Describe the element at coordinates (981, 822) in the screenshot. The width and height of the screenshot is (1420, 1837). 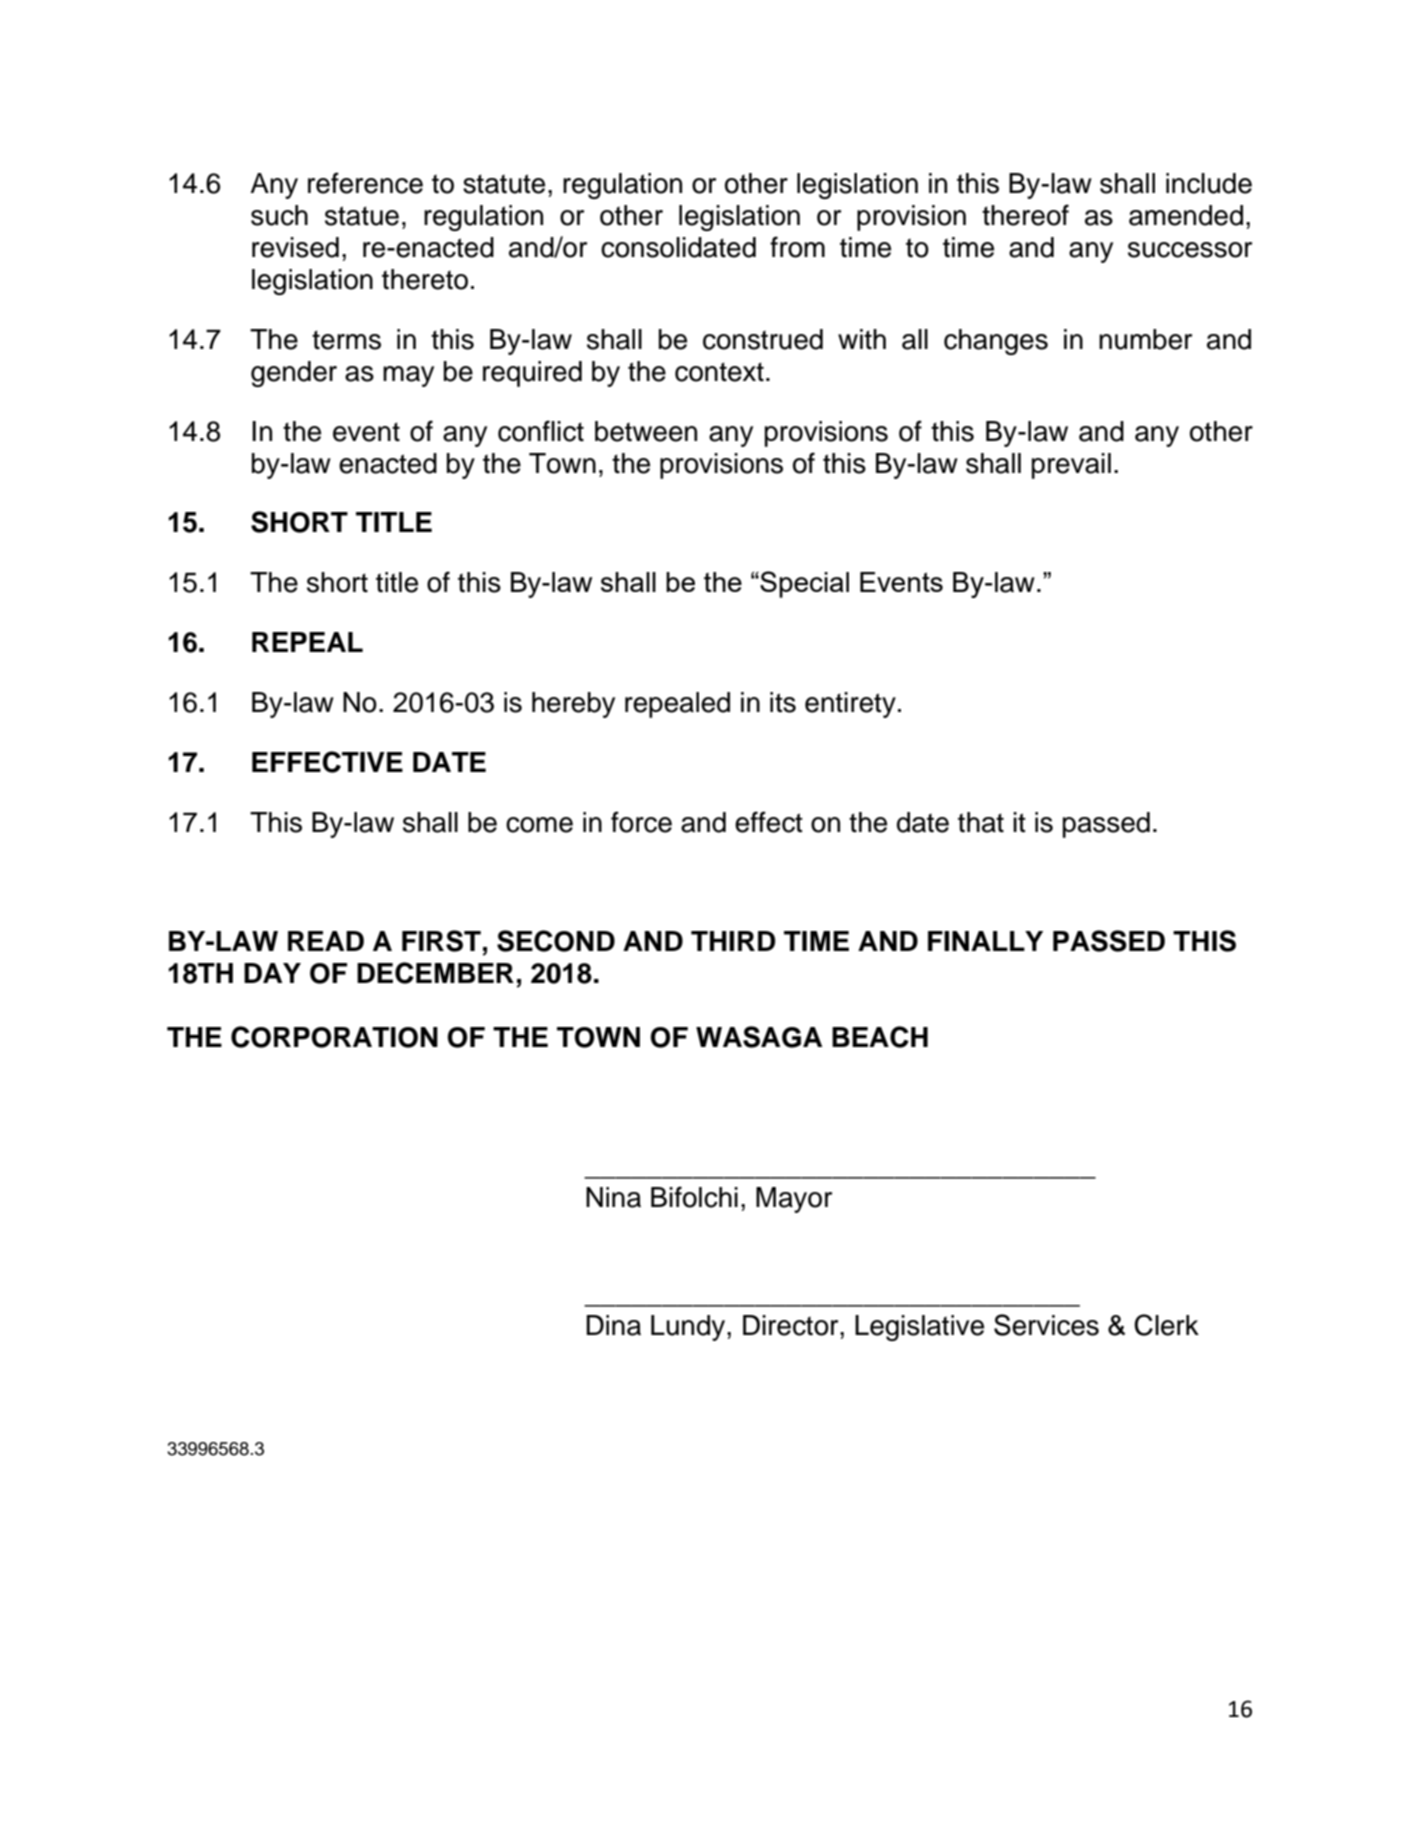
I see `that` at that location.
